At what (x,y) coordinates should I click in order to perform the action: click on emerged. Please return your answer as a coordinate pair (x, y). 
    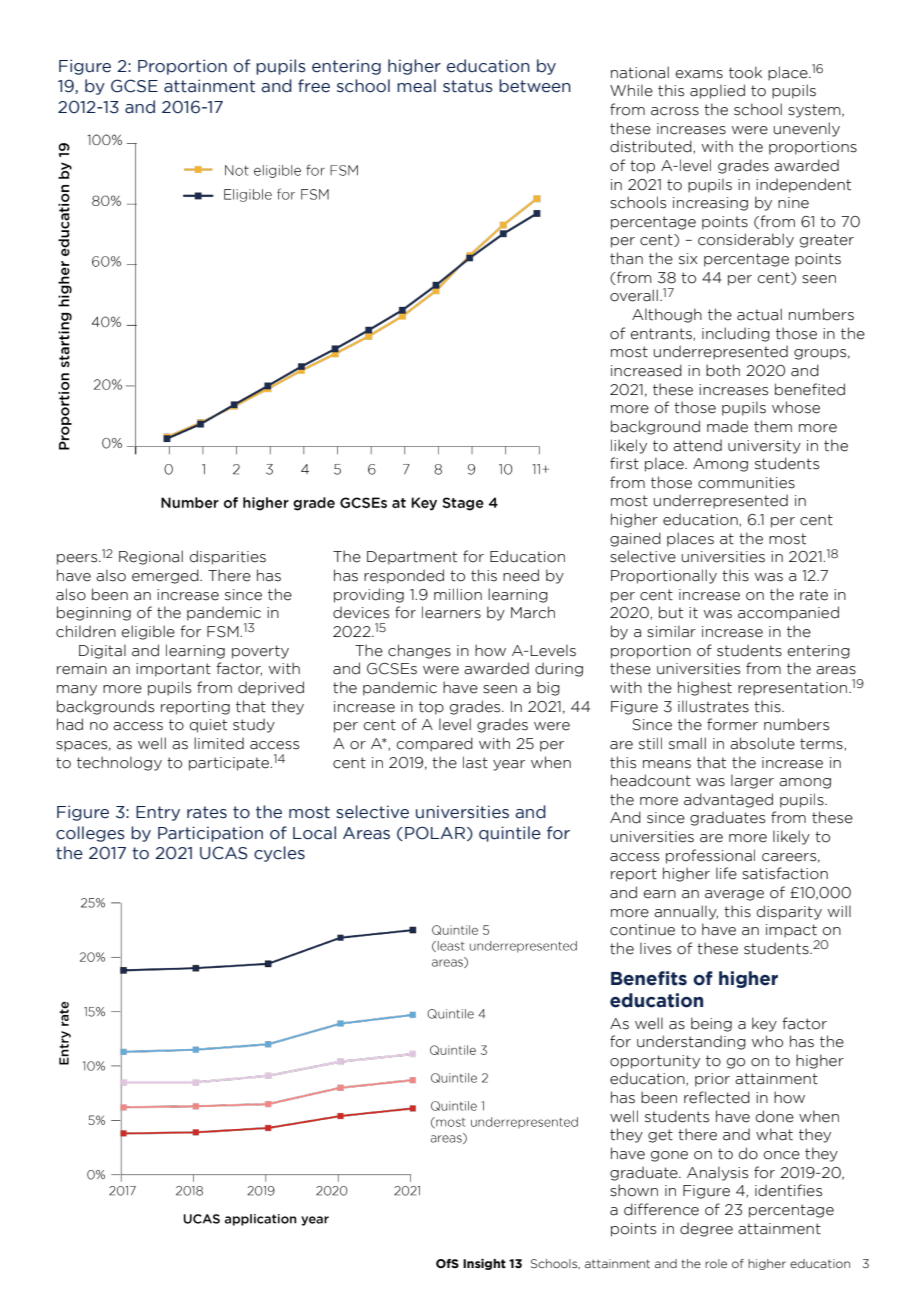
    Looking at the image, I should click on (166, 576).
